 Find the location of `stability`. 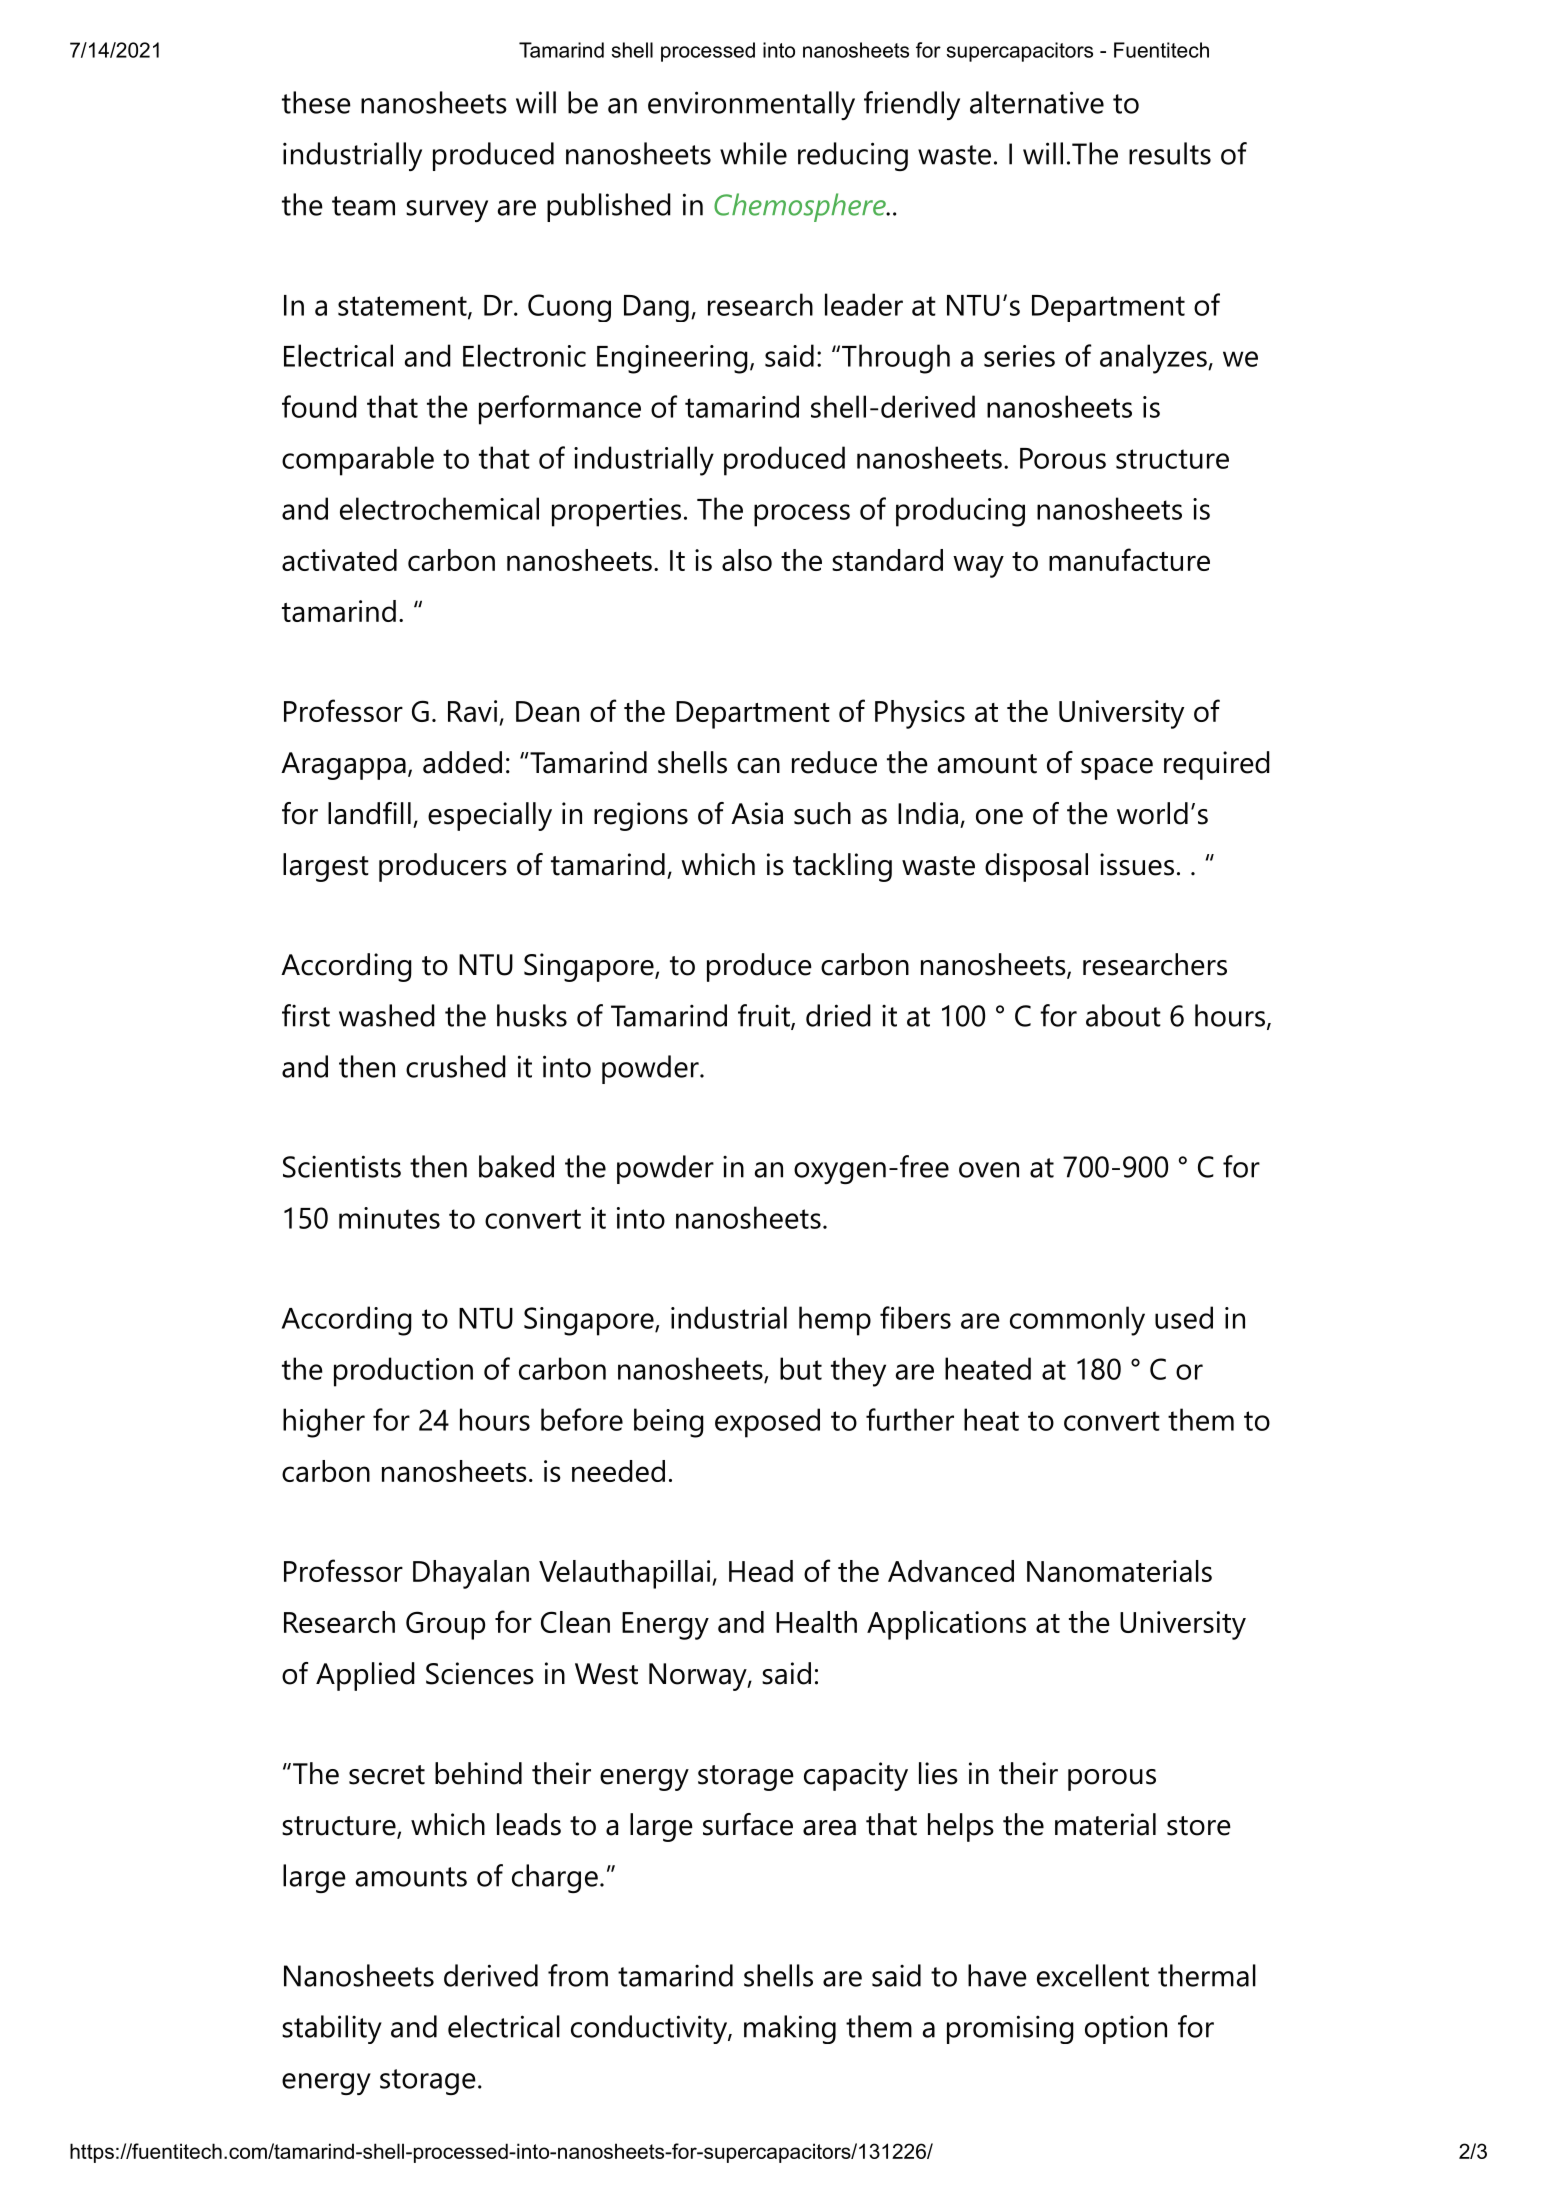

stability is located at coordinates (332, 2029).
